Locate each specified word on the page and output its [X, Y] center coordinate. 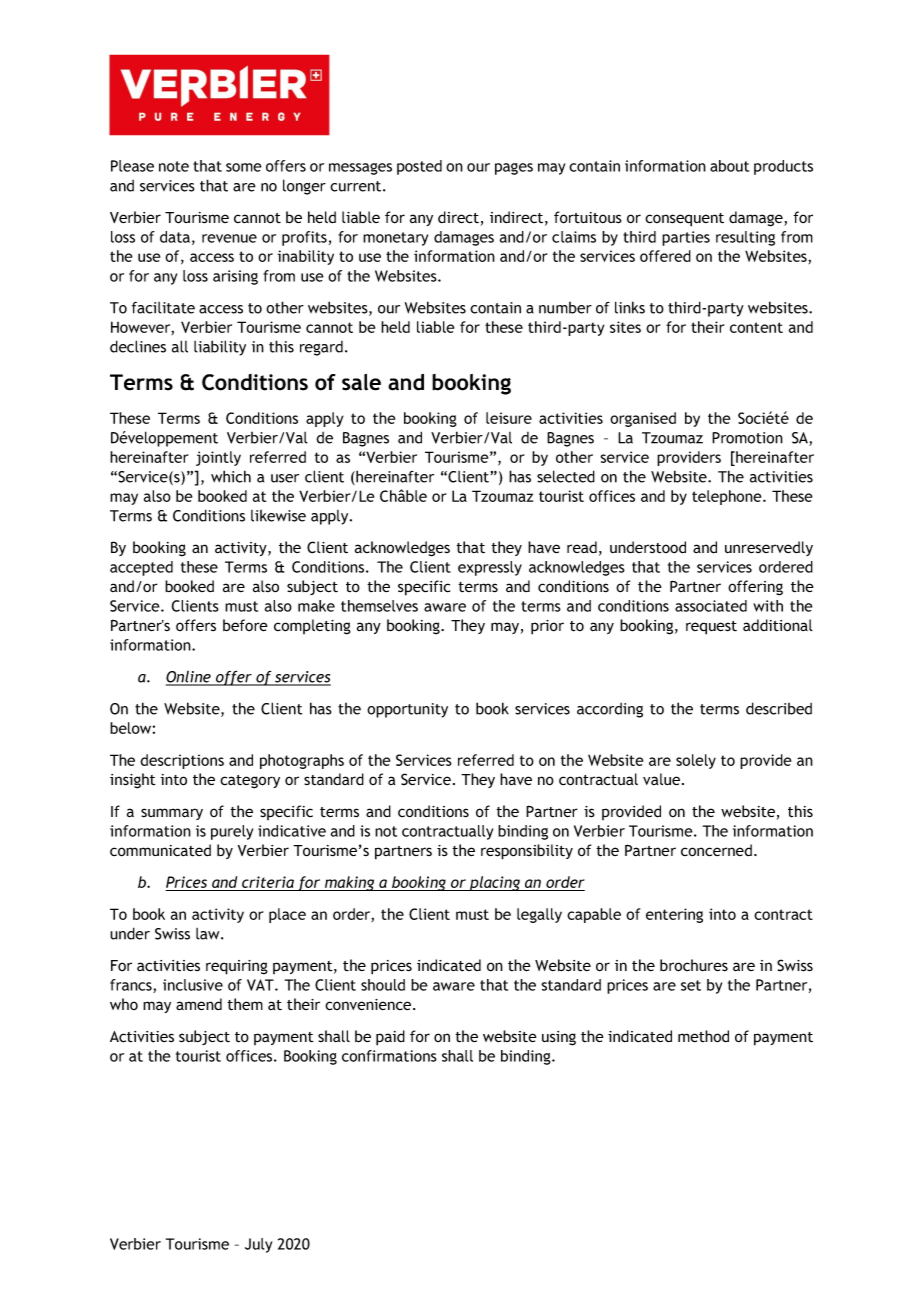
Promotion [747, 438]
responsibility [527, 852]
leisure [509, 418]
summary [172, 814]
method [703, 1036]
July [258, 1245]
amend [199, 1004]
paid [390, 1038]
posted [419, 167]
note [174, 166]
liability [220, 348]
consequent [684, 220]
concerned [716, 850]
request [711, 628]
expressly [490, 568]
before [245, 625]
